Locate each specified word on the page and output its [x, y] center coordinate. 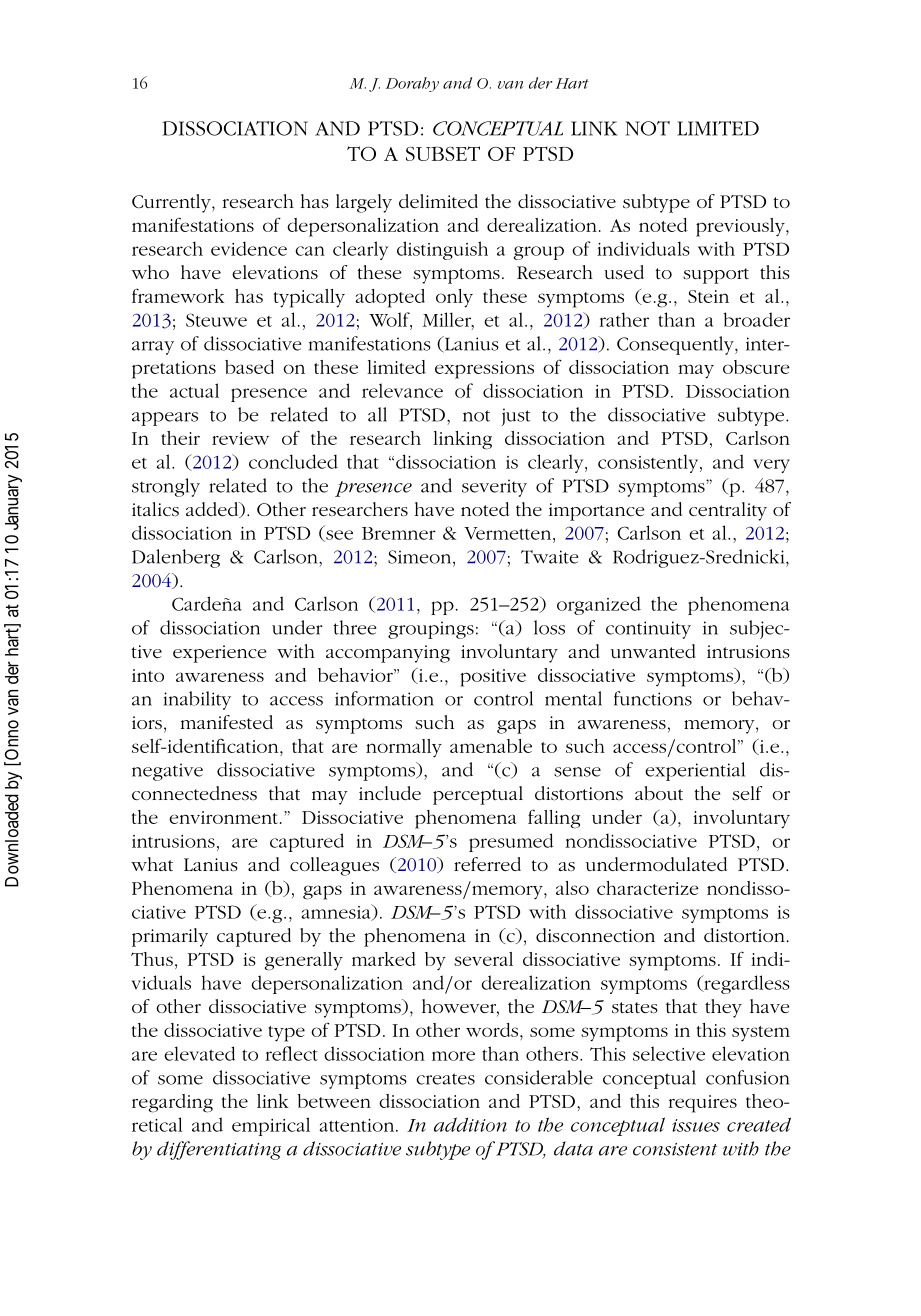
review [240, 438]
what [152, 864]
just [516, 417]
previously [741, 227]
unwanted [653, 651]
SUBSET [443, 153]
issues [696, 1125]
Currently [172, 203]
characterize [648, 888]
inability [197, 700]
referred [487, 864]
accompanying [388, 654]
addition [470, 1124]
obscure [756, 367]
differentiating [219, 1150]
